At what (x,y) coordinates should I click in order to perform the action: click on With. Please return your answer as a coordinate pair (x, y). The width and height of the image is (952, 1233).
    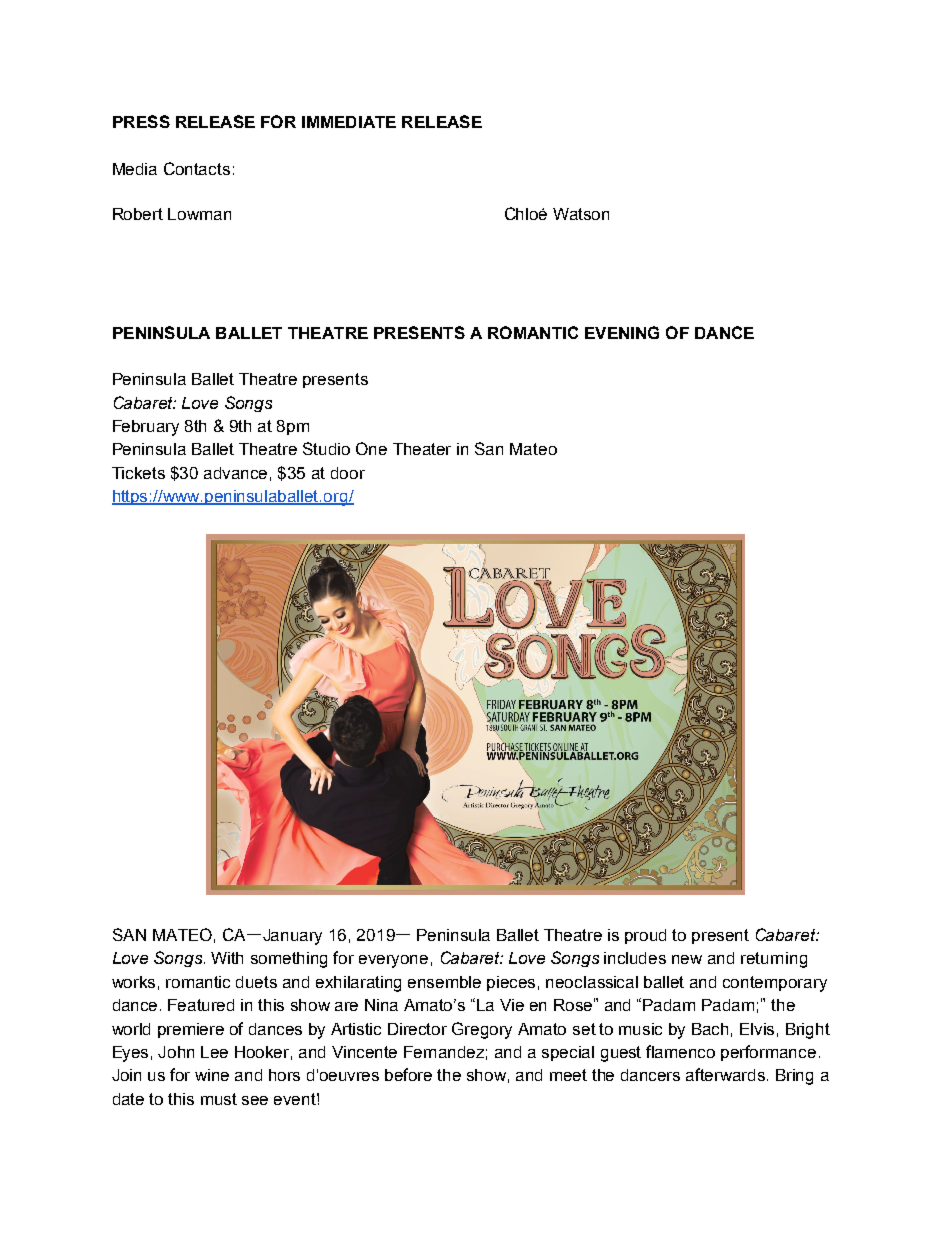
    Looking at the image, I should click on (227, 958).
